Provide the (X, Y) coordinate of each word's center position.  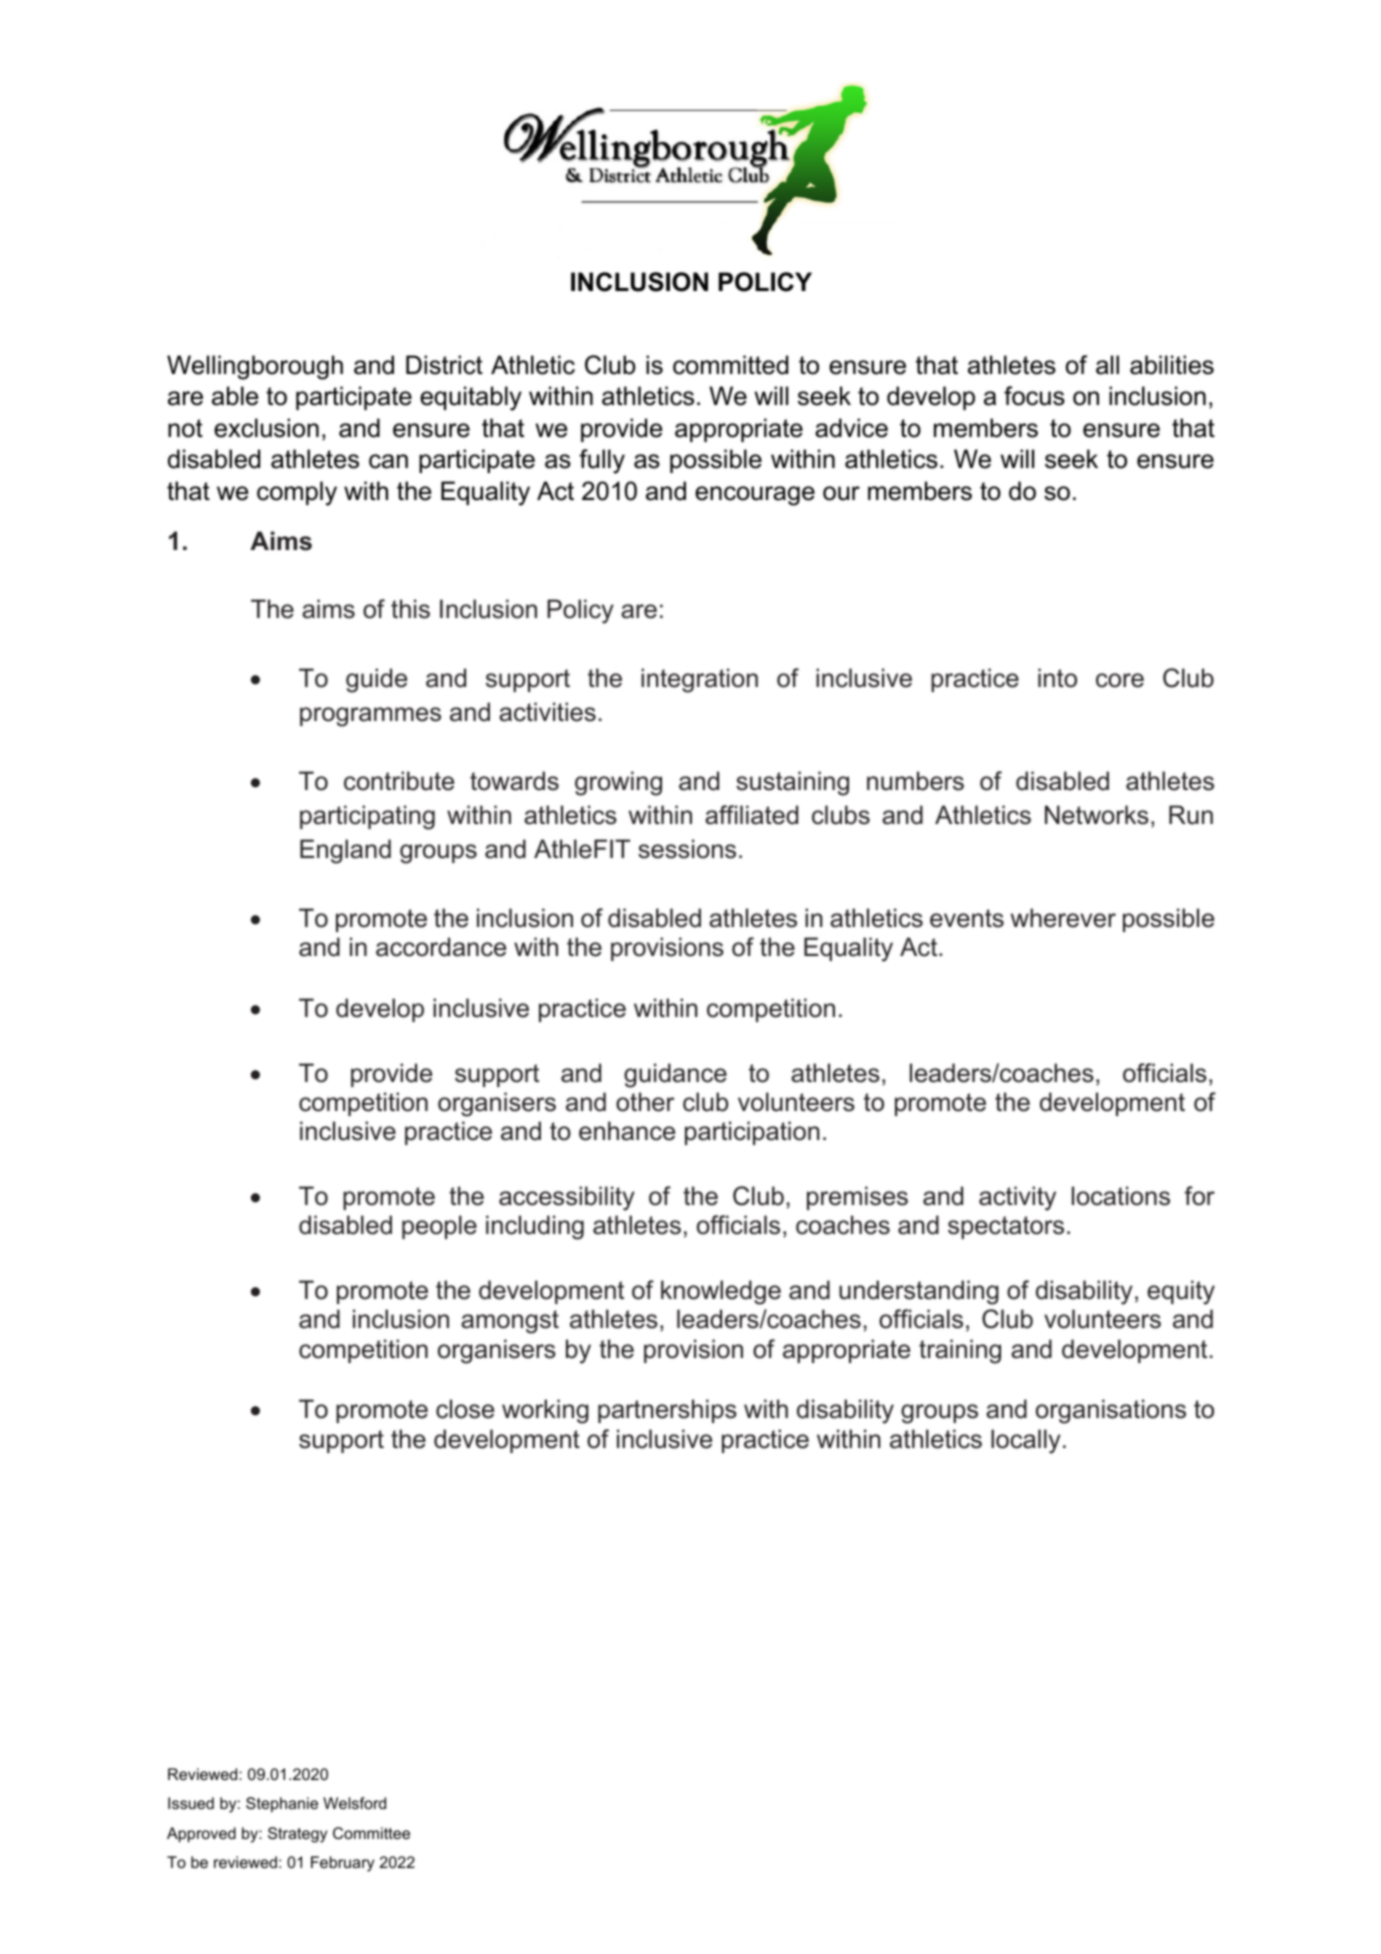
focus (1034, 396)
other (645, 1102)
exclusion (266, 428)
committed (730, 365)
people (439, 1227)
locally (1026, 1441)
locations (1121, 1196)
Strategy (297, 1835)
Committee (371, 1833)
